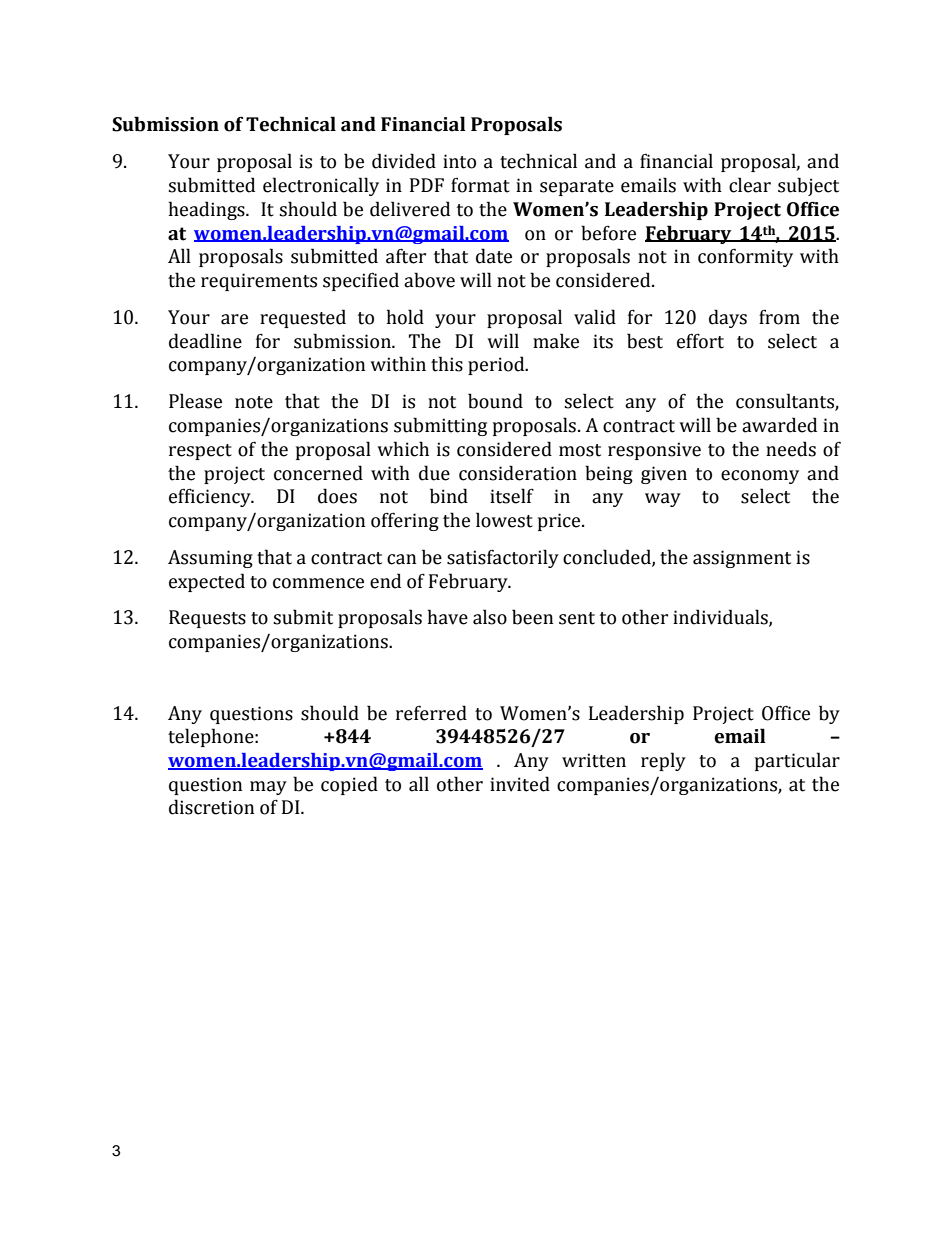 This page has height=1233, width=952. What do you see at coordinates (520, 784) in the page?
I see `invited` at bounding box center [520, 784].
